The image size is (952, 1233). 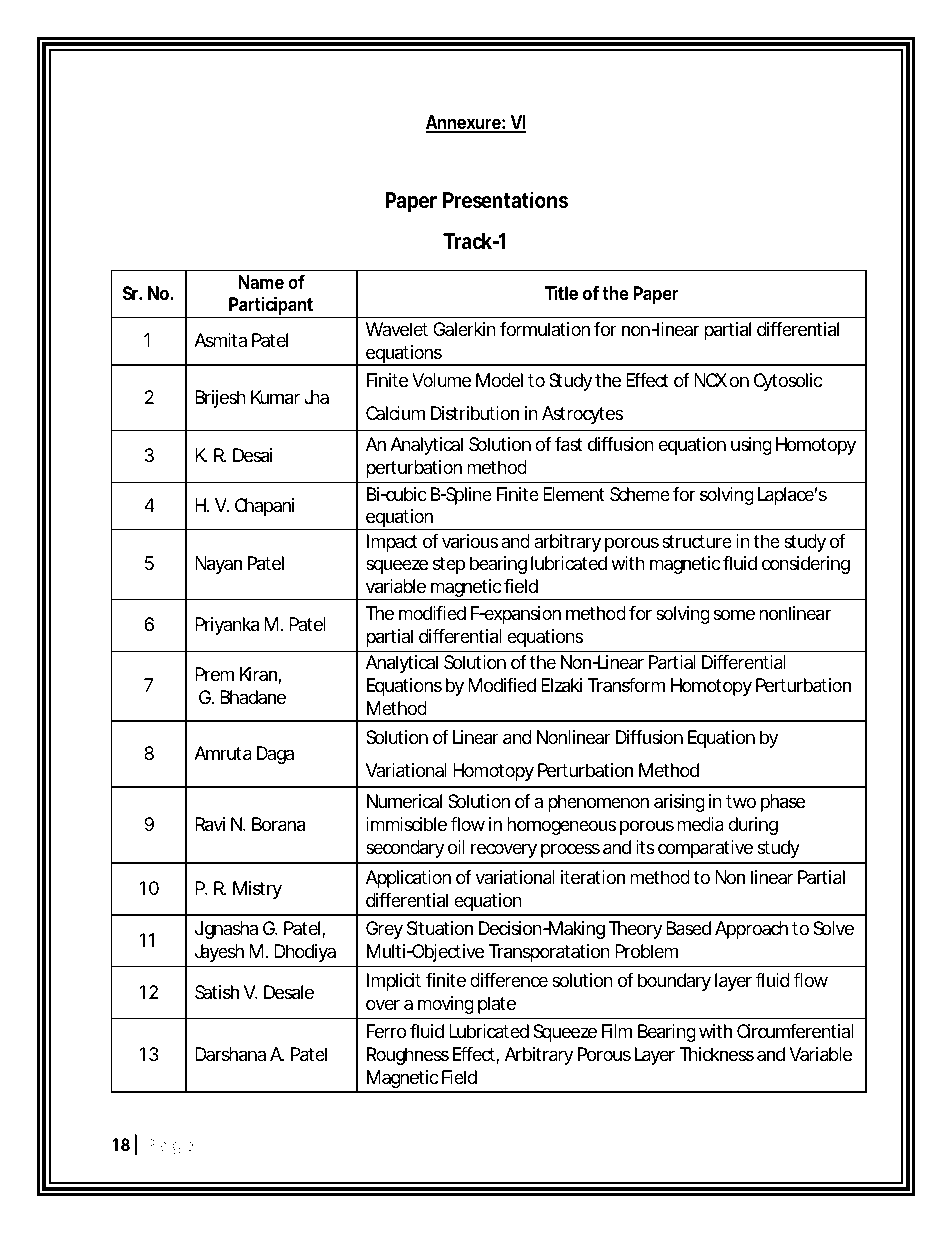 What do you see at coordinates (497, 1005) in the screenshot?
I see `plate` at bounding box center [497, 1005].
